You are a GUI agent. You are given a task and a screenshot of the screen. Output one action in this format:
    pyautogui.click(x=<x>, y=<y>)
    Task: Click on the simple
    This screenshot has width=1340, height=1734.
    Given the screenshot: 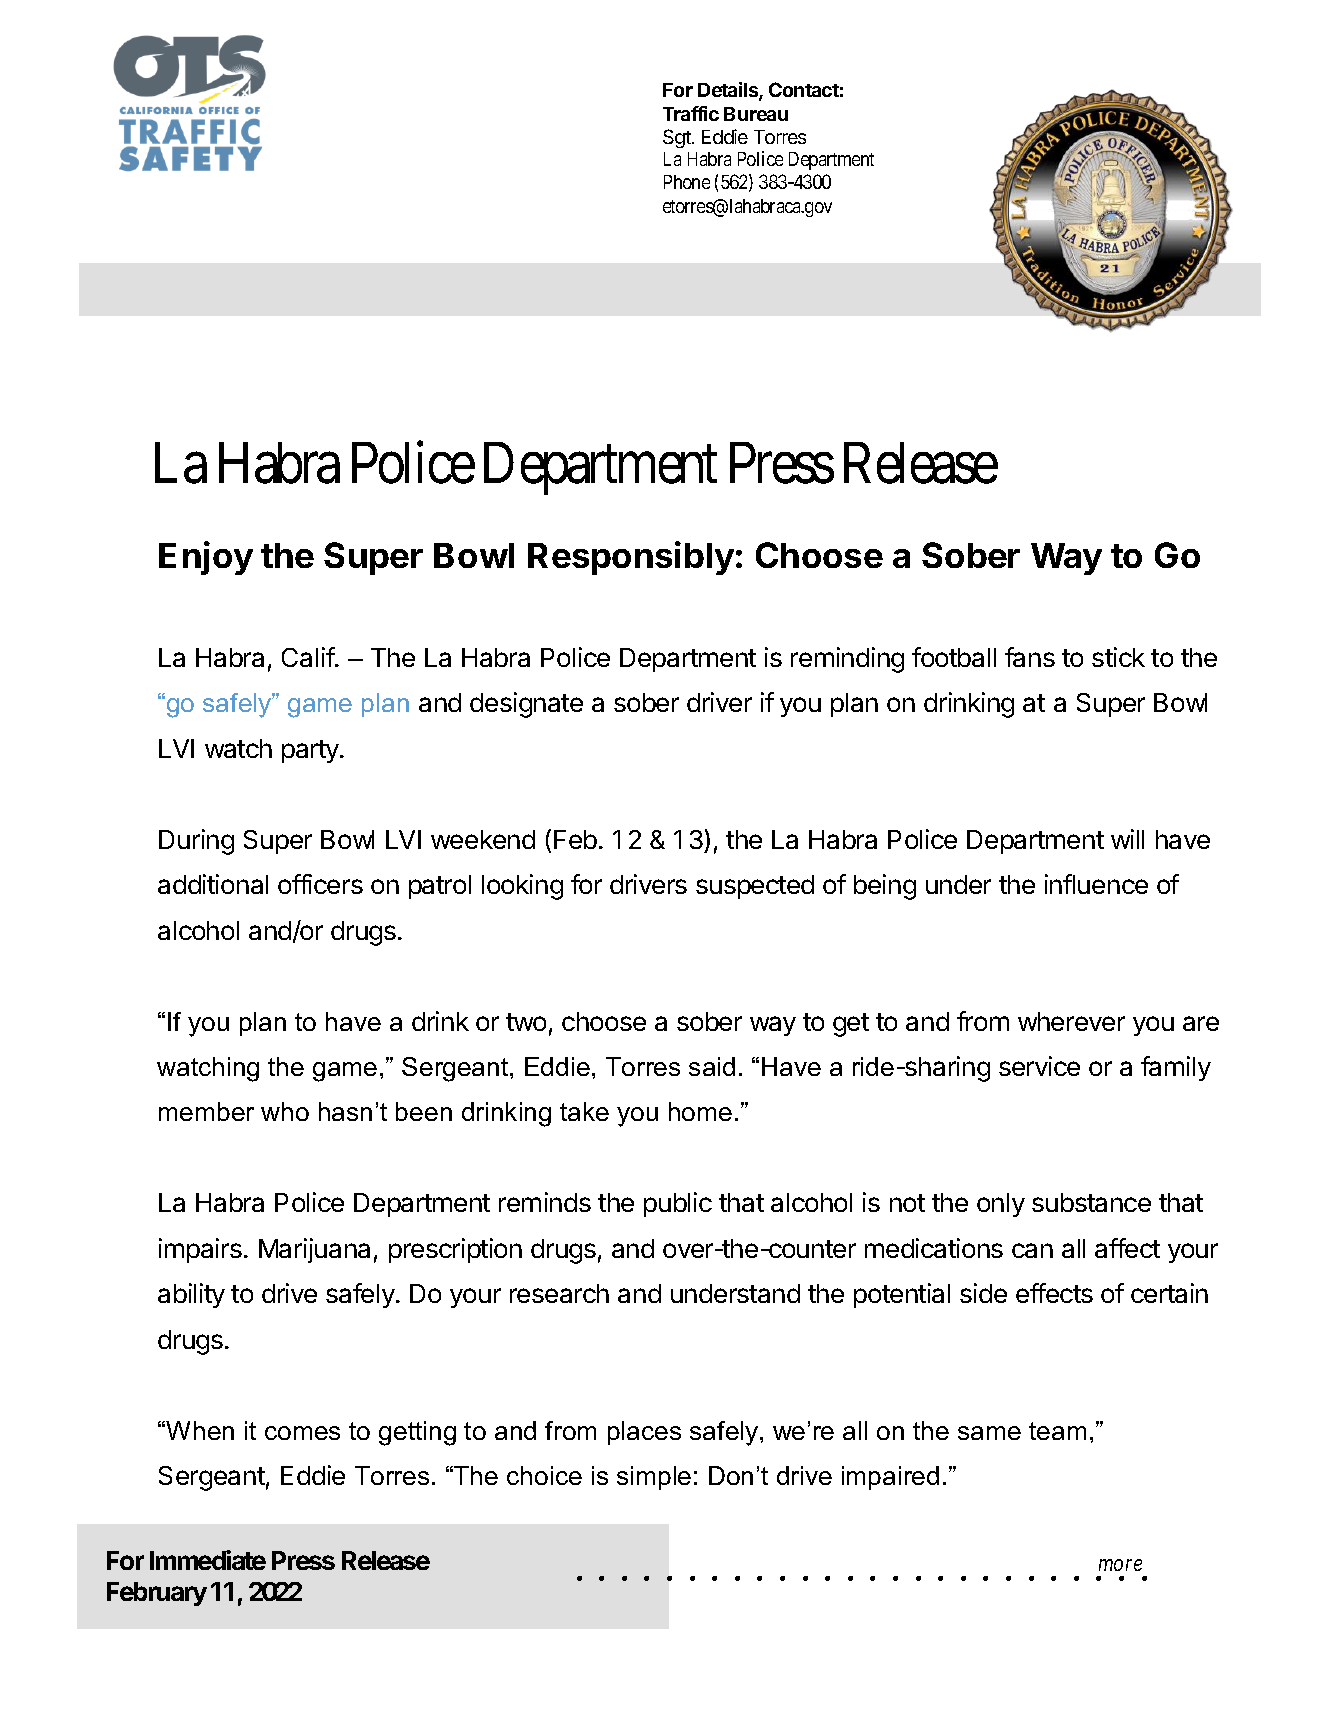 What is the action you would take?
    pyautogui.click(x=654, y=1478)
